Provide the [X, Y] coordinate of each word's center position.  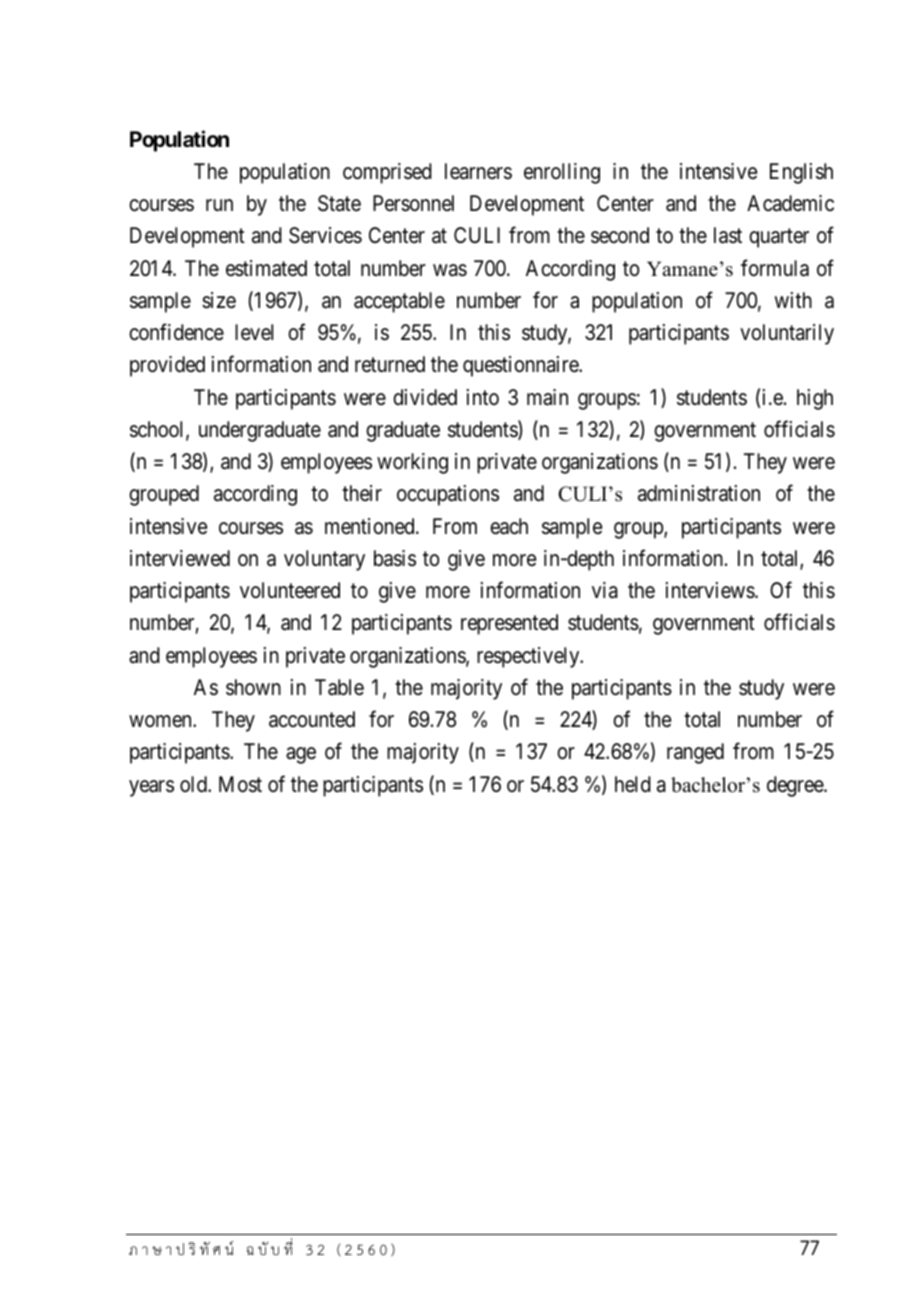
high [815, 399]
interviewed [180, 558]
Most [240, 784]
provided [167, 366]
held [633, 784]
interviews [711, 590]
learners [478, 171]
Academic [790, 203]
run [219, 205]
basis [395, 558]
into [483, 397]
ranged [695, 753]
